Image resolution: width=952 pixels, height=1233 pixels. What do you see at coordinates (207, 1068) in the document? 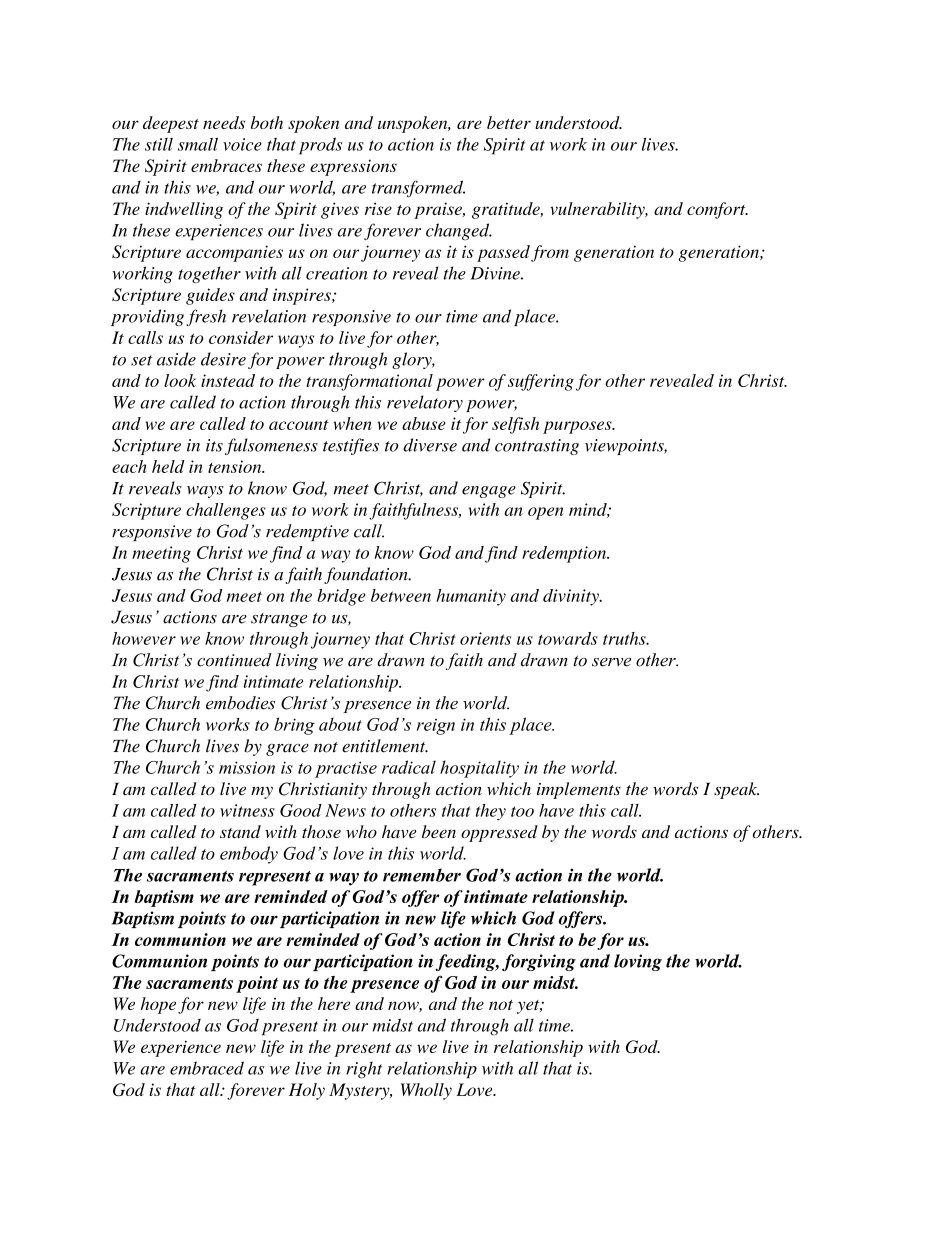
I see `embraced` at bounding box center [207, 1068].
